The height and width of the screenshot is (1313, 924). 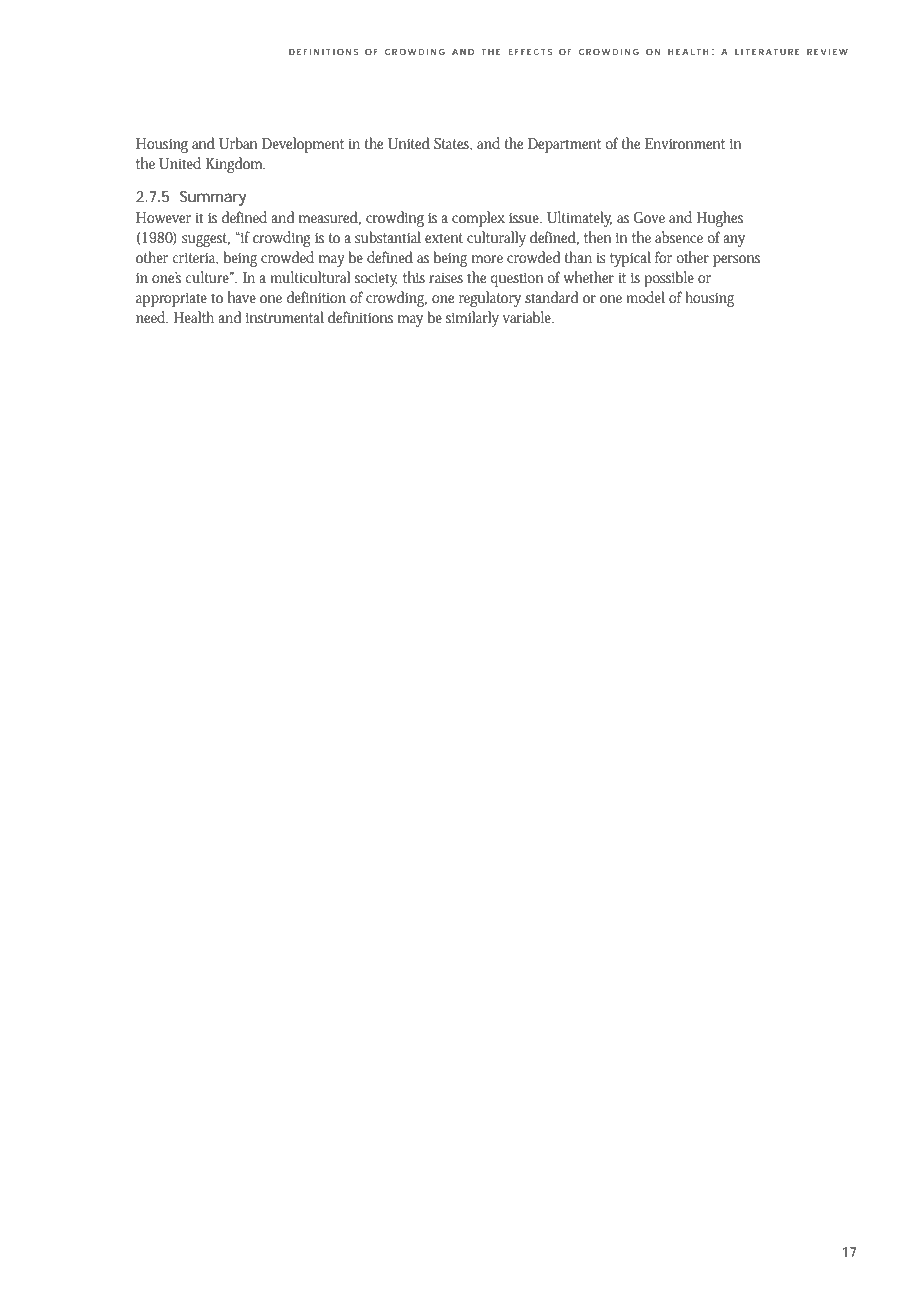 I want to click on Environment, so click(x=685, y=143).
